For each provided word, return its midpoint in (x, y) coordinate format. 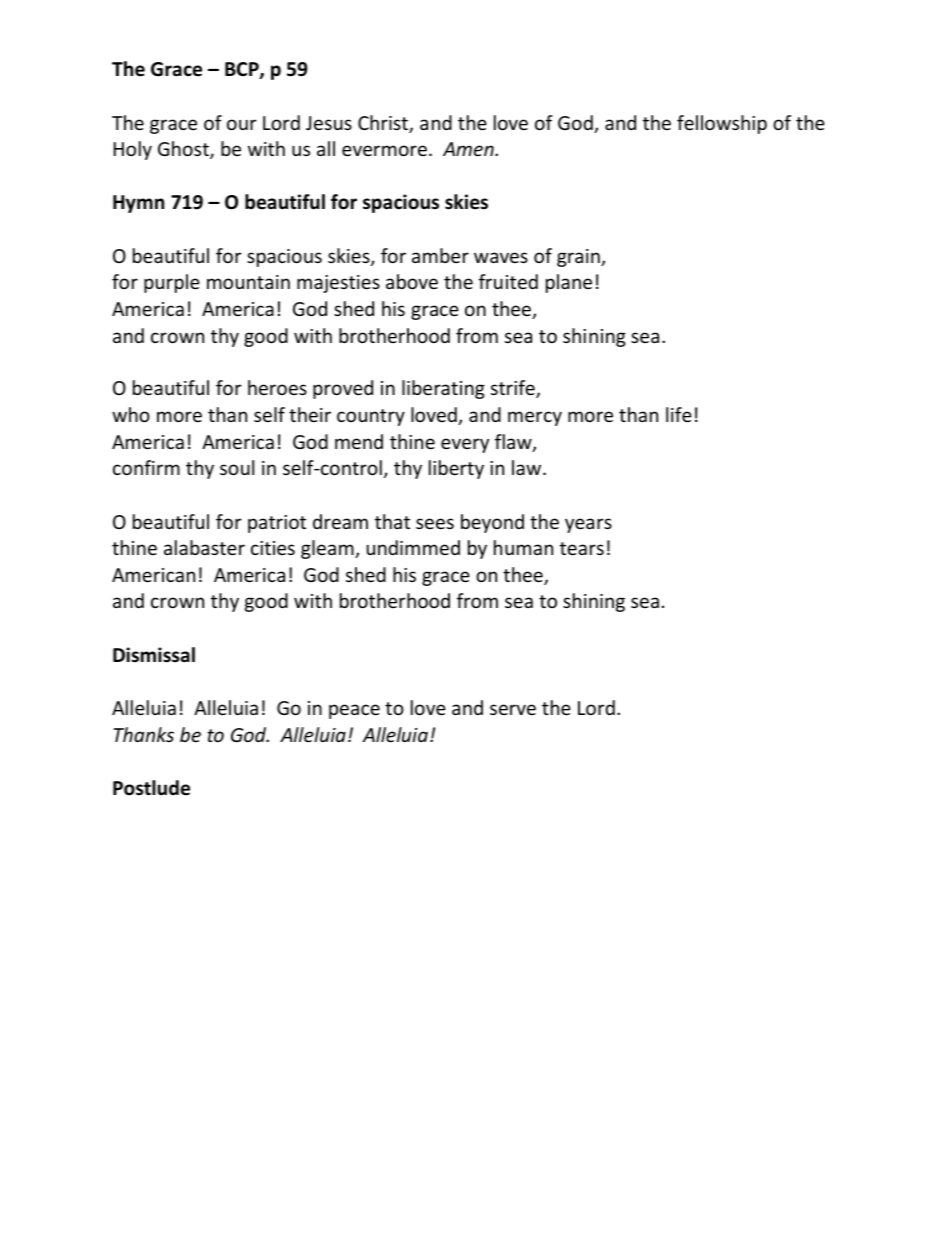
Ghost (184, 150)
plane (569, 283)
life (679, 414)
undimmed (413, 547)
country (371, 417)
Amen (469, 149)
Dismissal (154, 655)
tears (582, 548)
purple (172, 283)
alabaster (204, 547)
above (412, 281)
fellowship (722, 124)
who (131, 414)
